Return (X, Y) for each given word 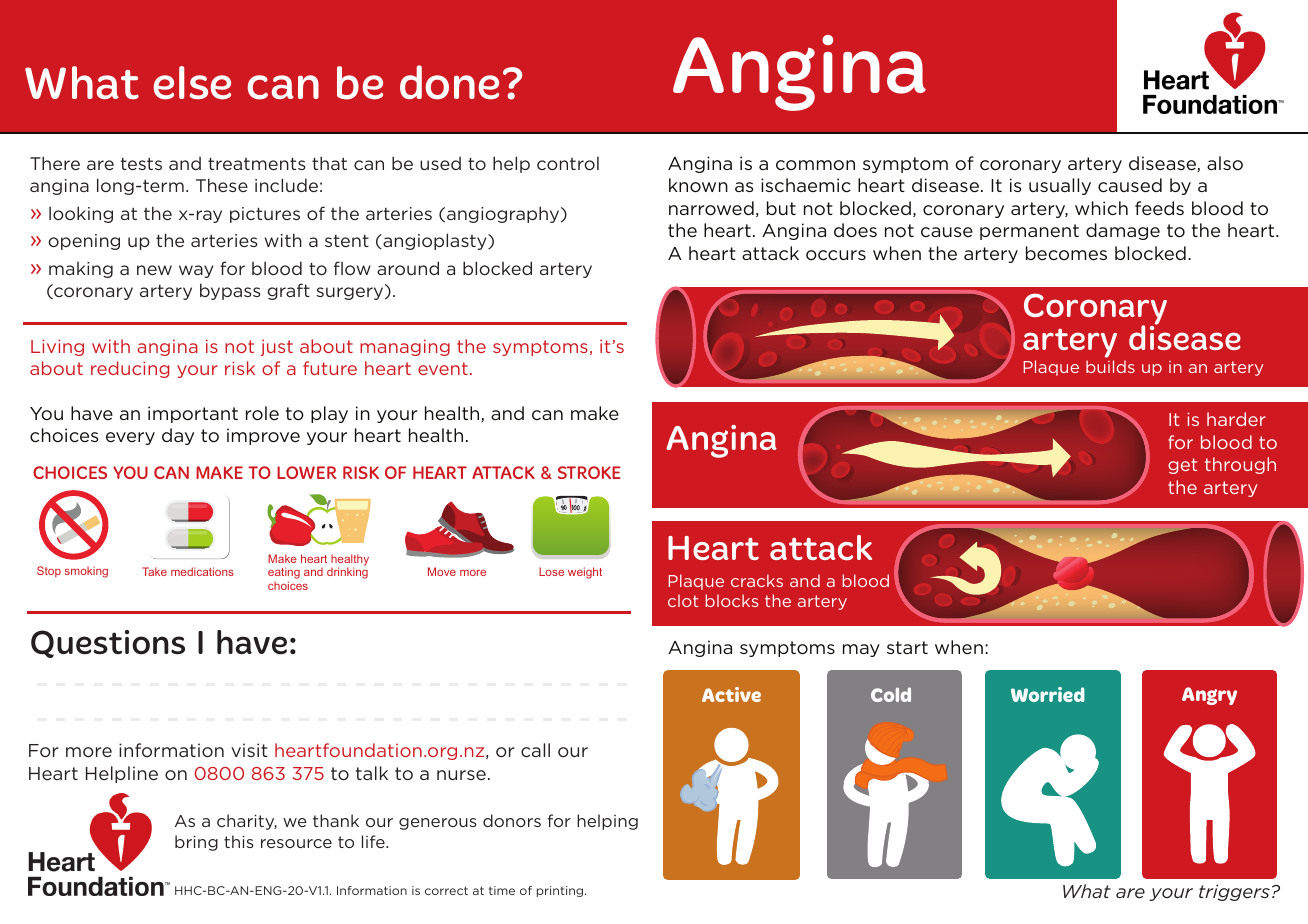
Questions (108, 644)
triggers (1234, 892)
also (1225, 163)
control (568, 163)
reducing (130, 369)
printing (561, 891)
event (443, 368)
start (907, 647)
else (192, 83)
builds (1110, 366)
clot (683, 600)
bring (196, 843)
